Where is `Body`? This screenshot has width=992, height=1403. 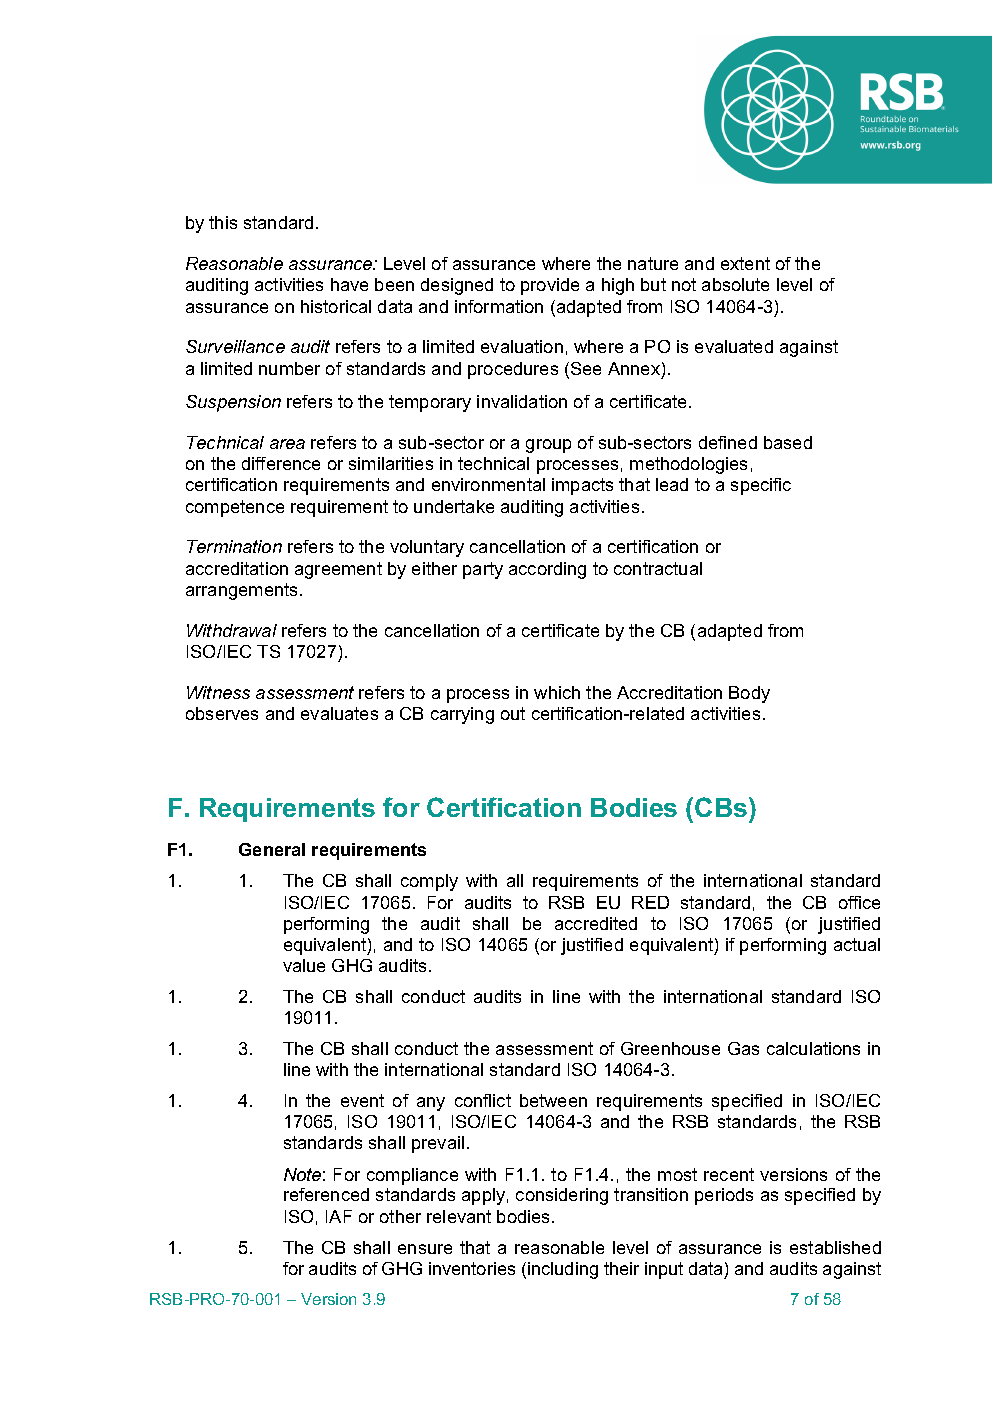 Body is located at coordinates (749, 694).
